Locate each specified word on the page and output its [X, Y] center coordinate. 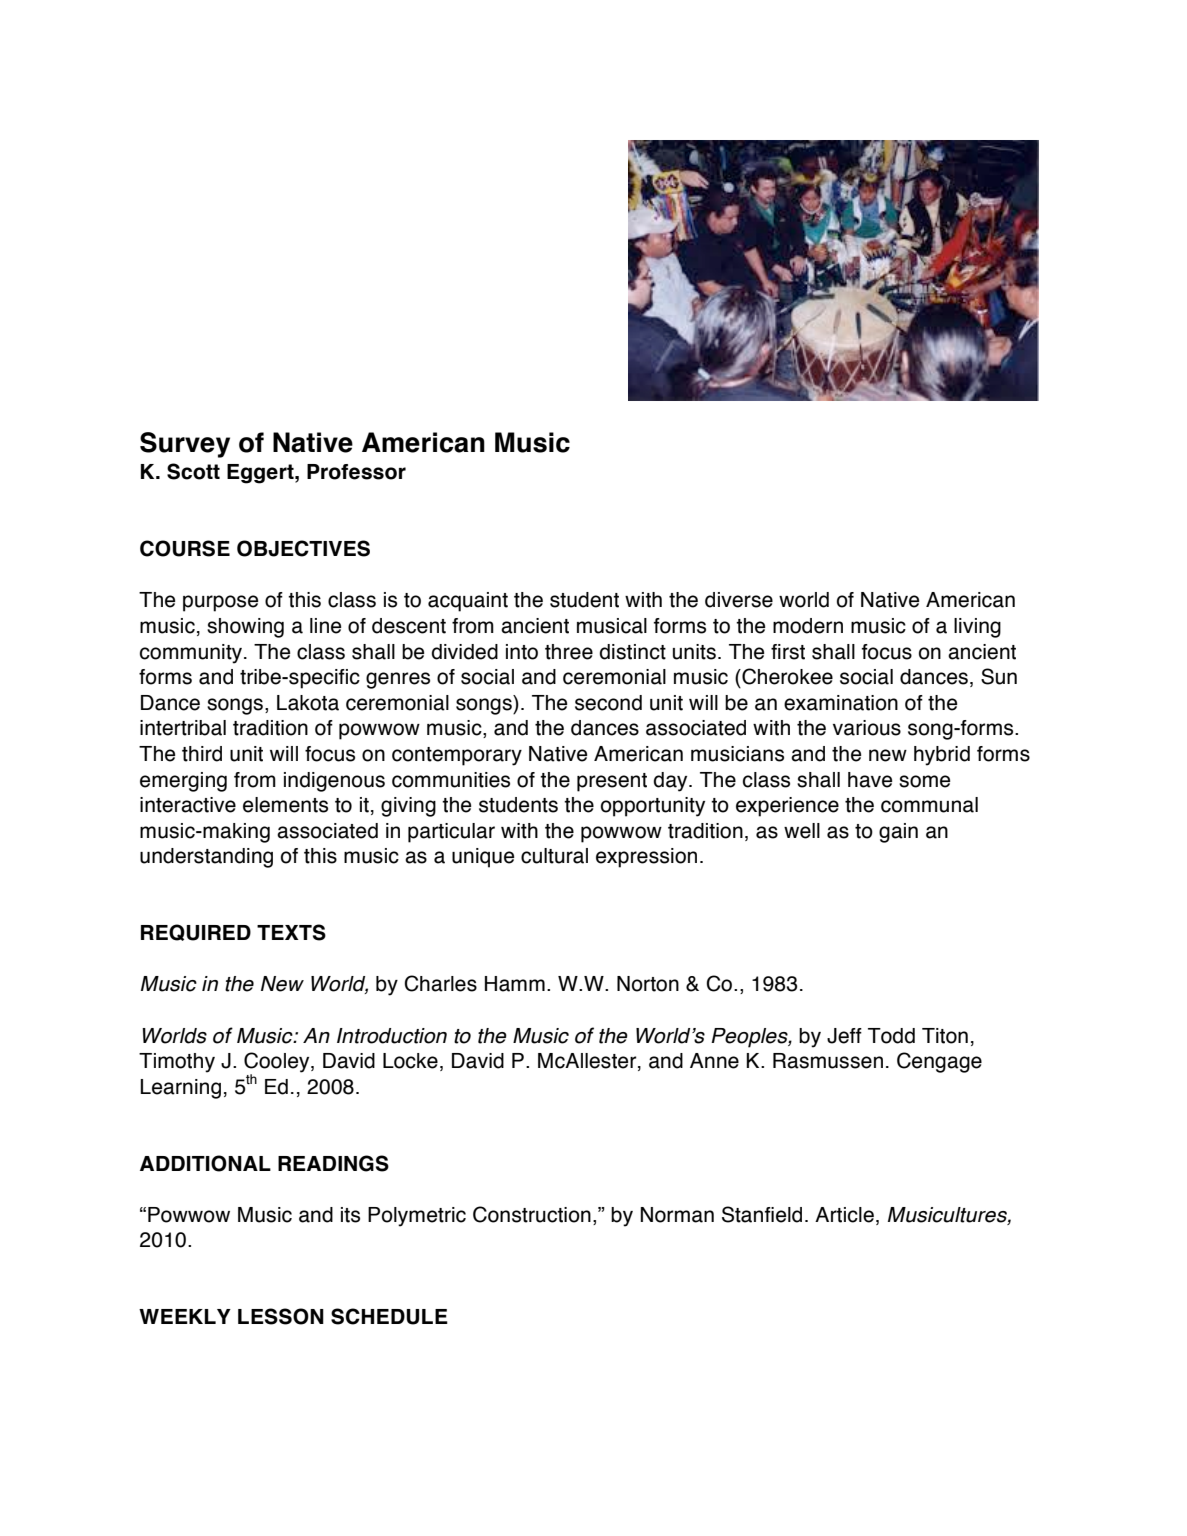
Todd [891, 1036]
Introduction [392, 1036]
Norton [648, 984]
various [867, 728]
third [202, 754]
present [612, 782]
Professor [356, 472]
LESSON [281, 1316]
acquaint [468, 602]
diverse [739, 600]
